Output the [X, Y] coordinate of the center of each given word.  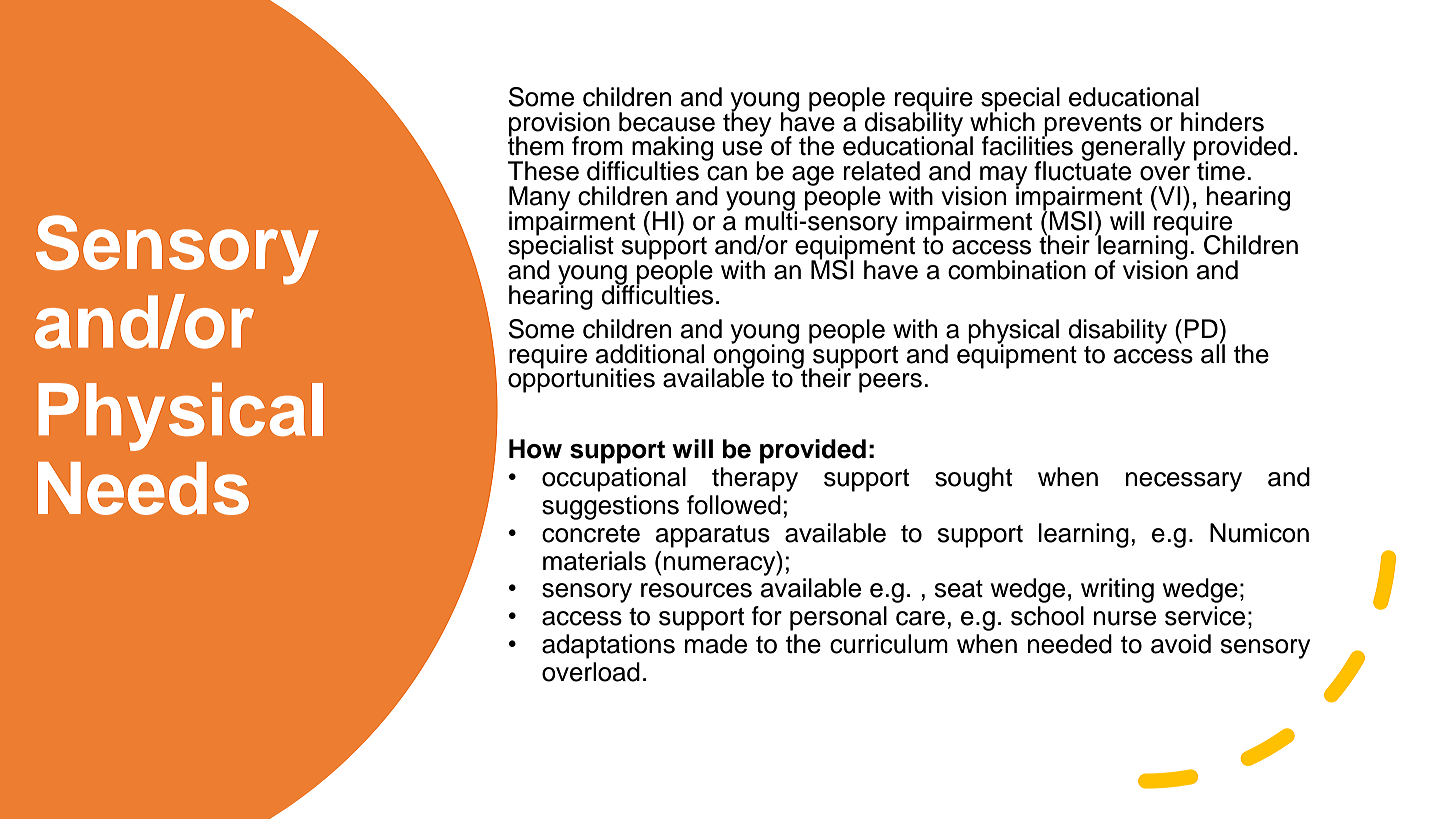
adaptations [608, 646]
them [536, 145]
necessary [1184, 482]
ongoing [758, 356]
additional [650, 354]
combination [1017, 270]
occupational [614, 479]
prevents [1092, 126]
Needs [143, 488]
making [672, 149]
